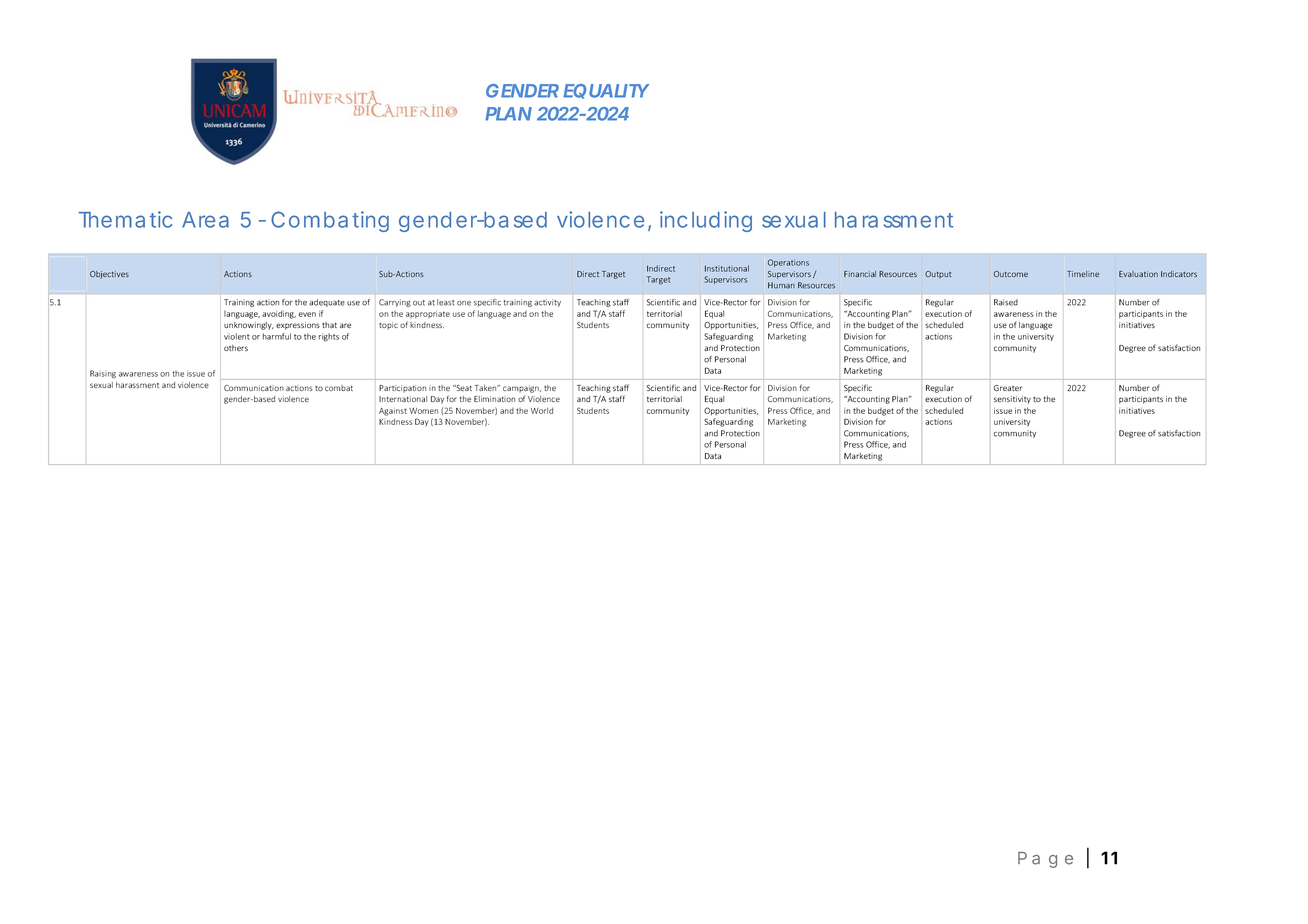 Image resolution: width=1308 pixels, height=924 pixels. Describe the element at coordinates (428, 315) in the image. I see `appropriate` at that location.
